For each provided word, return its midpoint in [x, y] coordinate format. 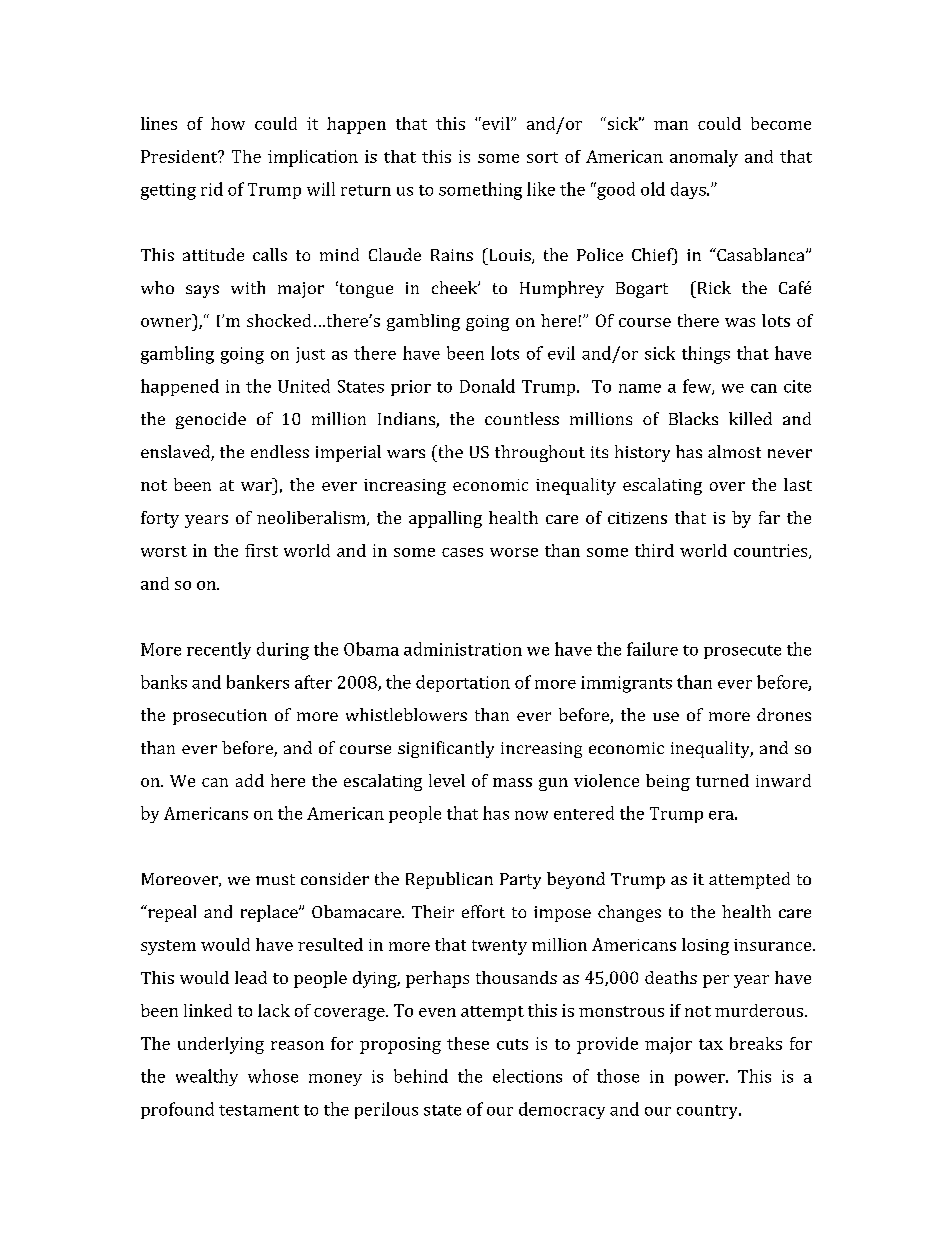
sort [542, 157]
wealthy [207, 1077]
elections [527, 1076]
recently [219, 650]
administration [463, 649]
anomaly [704, 158]
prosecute [742, 652]
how [228, 123]
